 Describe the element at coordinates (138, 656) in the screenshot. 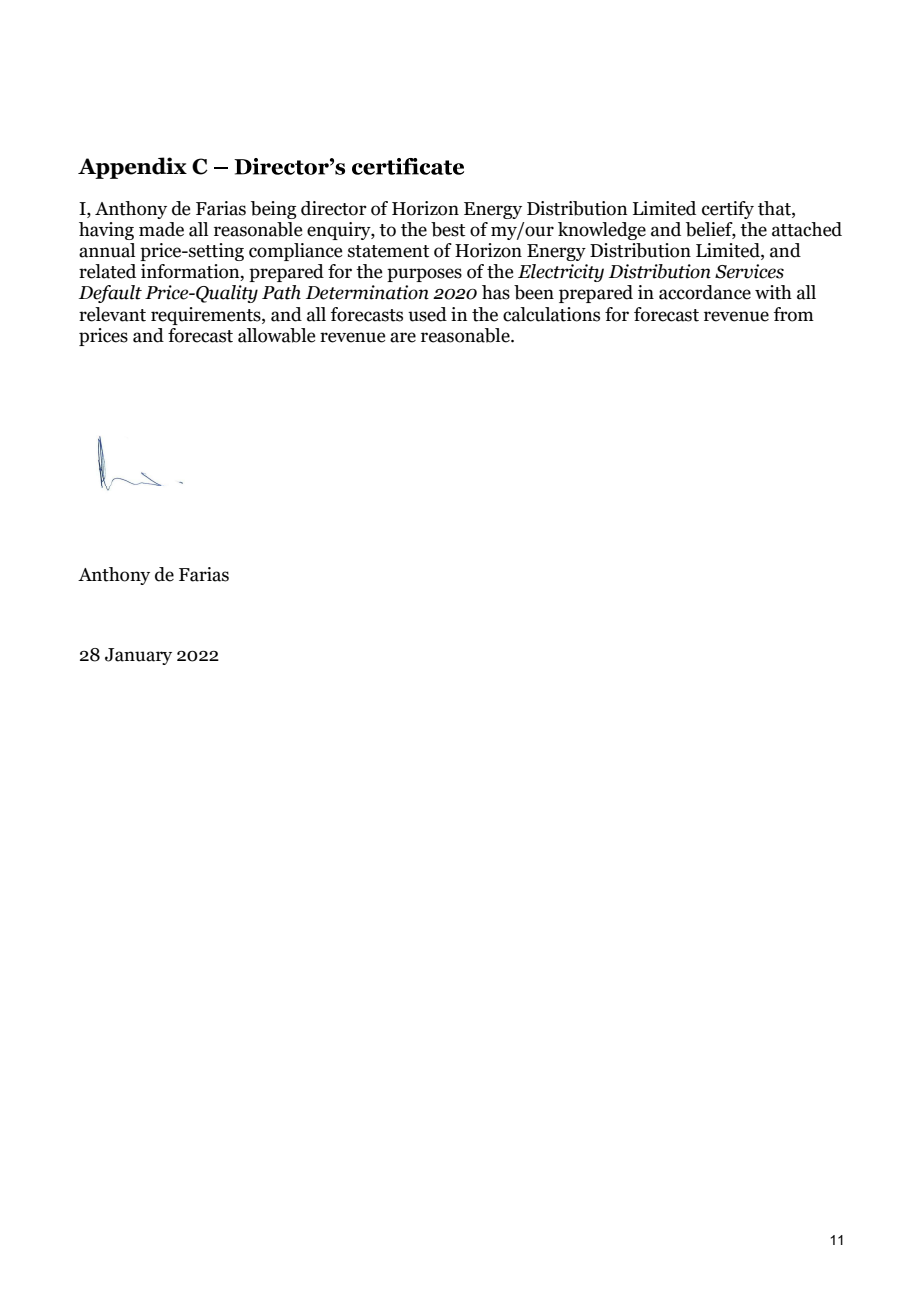

I see `January` at that location.
